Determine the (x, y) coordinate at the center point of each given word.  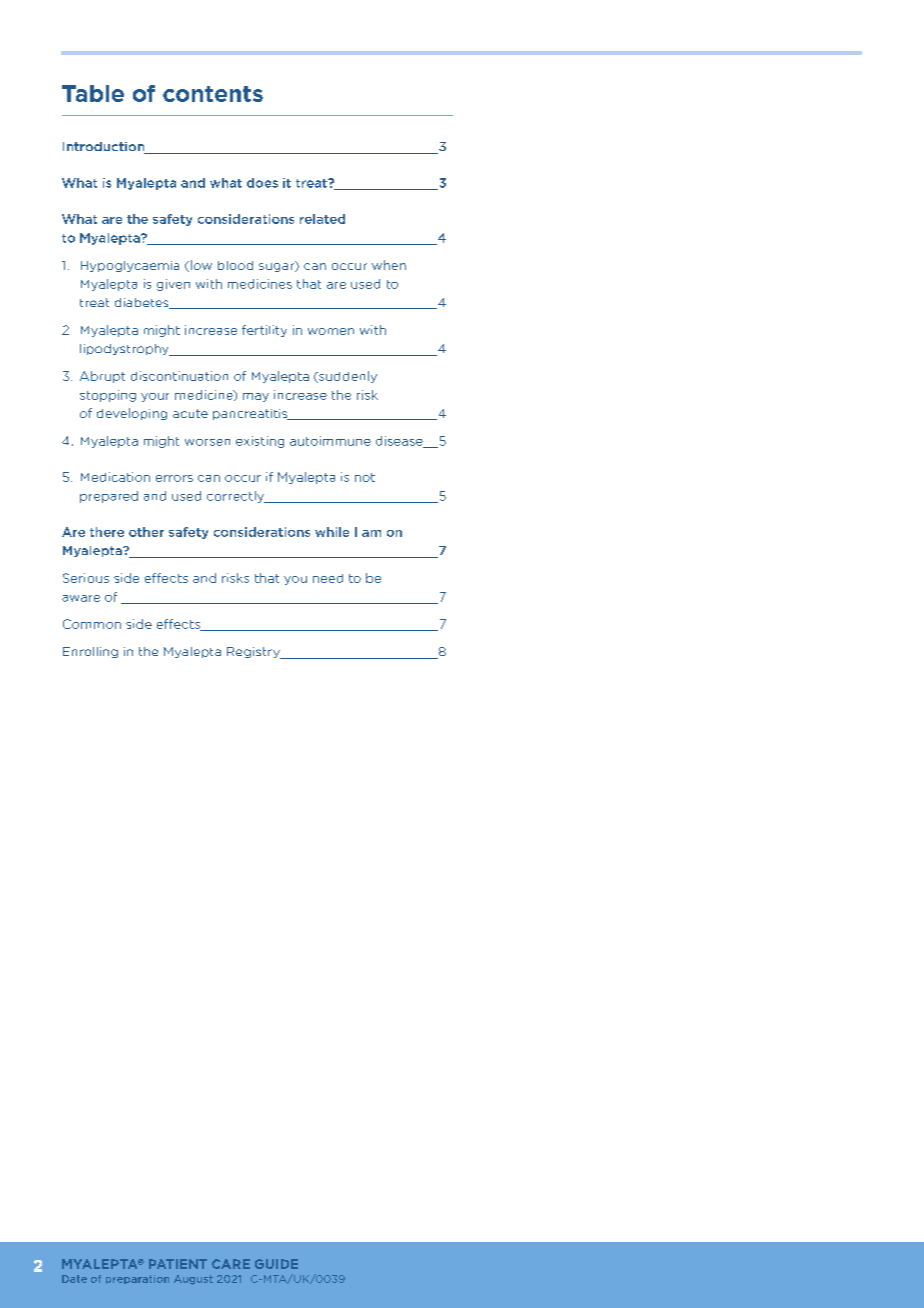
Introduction (105, 148)
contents (213, 94)
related (322, 219)
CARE (231, 1264)
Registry (254, 653)
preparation (137, 1279)
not (365, 477)
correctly (236, 497)
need (328, 578)
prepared (109, 497)
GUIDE (276, 1264)
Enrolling (90, 652)
